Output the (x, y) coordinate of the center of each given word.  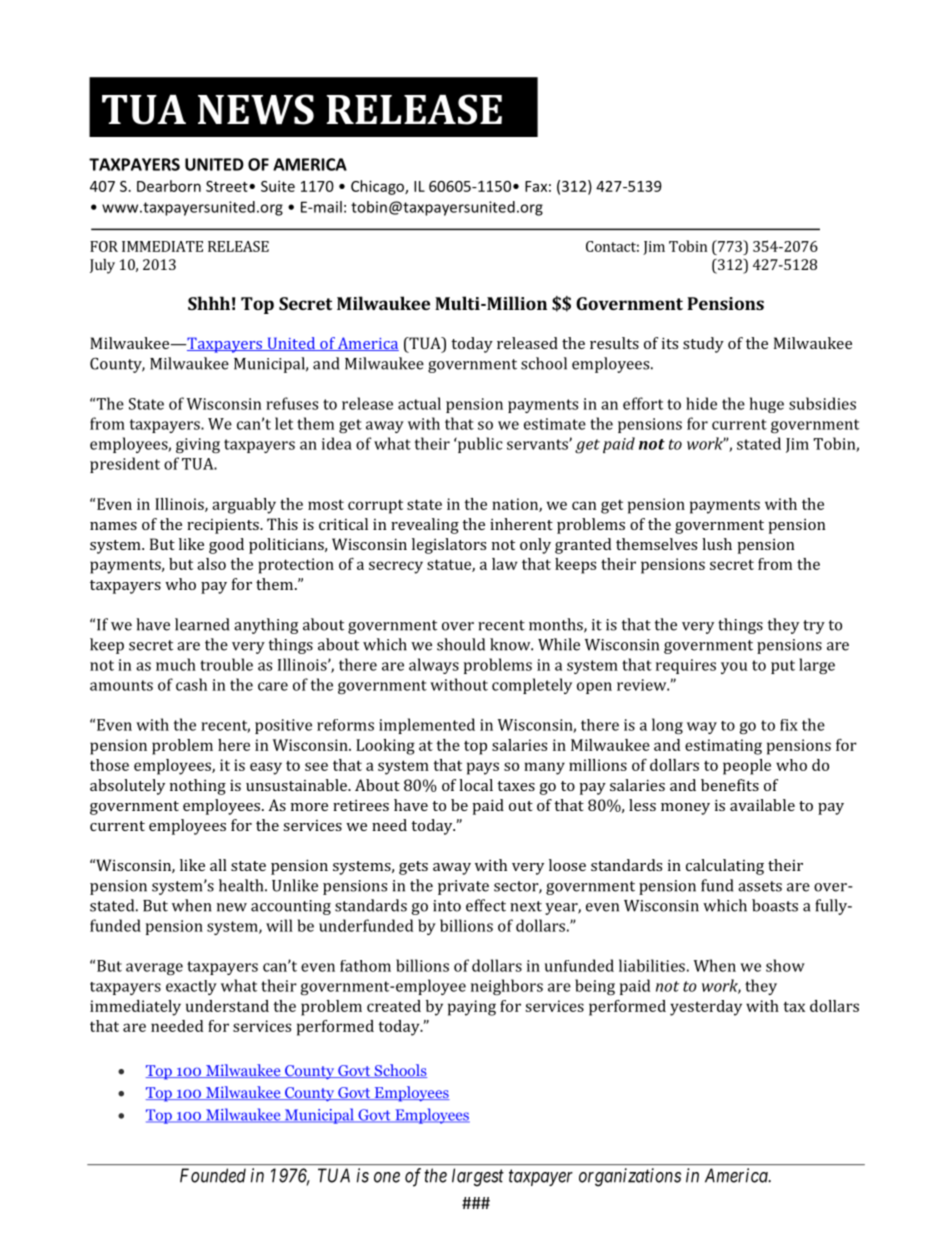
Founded (213, 1175)
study (703, 345)
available (762, 805)
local (476, 785)
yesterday (706, 1008)
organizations (630, 1177)
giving (198, 445)
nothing (198, 787)
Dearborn (169, 186)
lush (717, 544)
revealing (425, 526)
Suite (278, 186)
